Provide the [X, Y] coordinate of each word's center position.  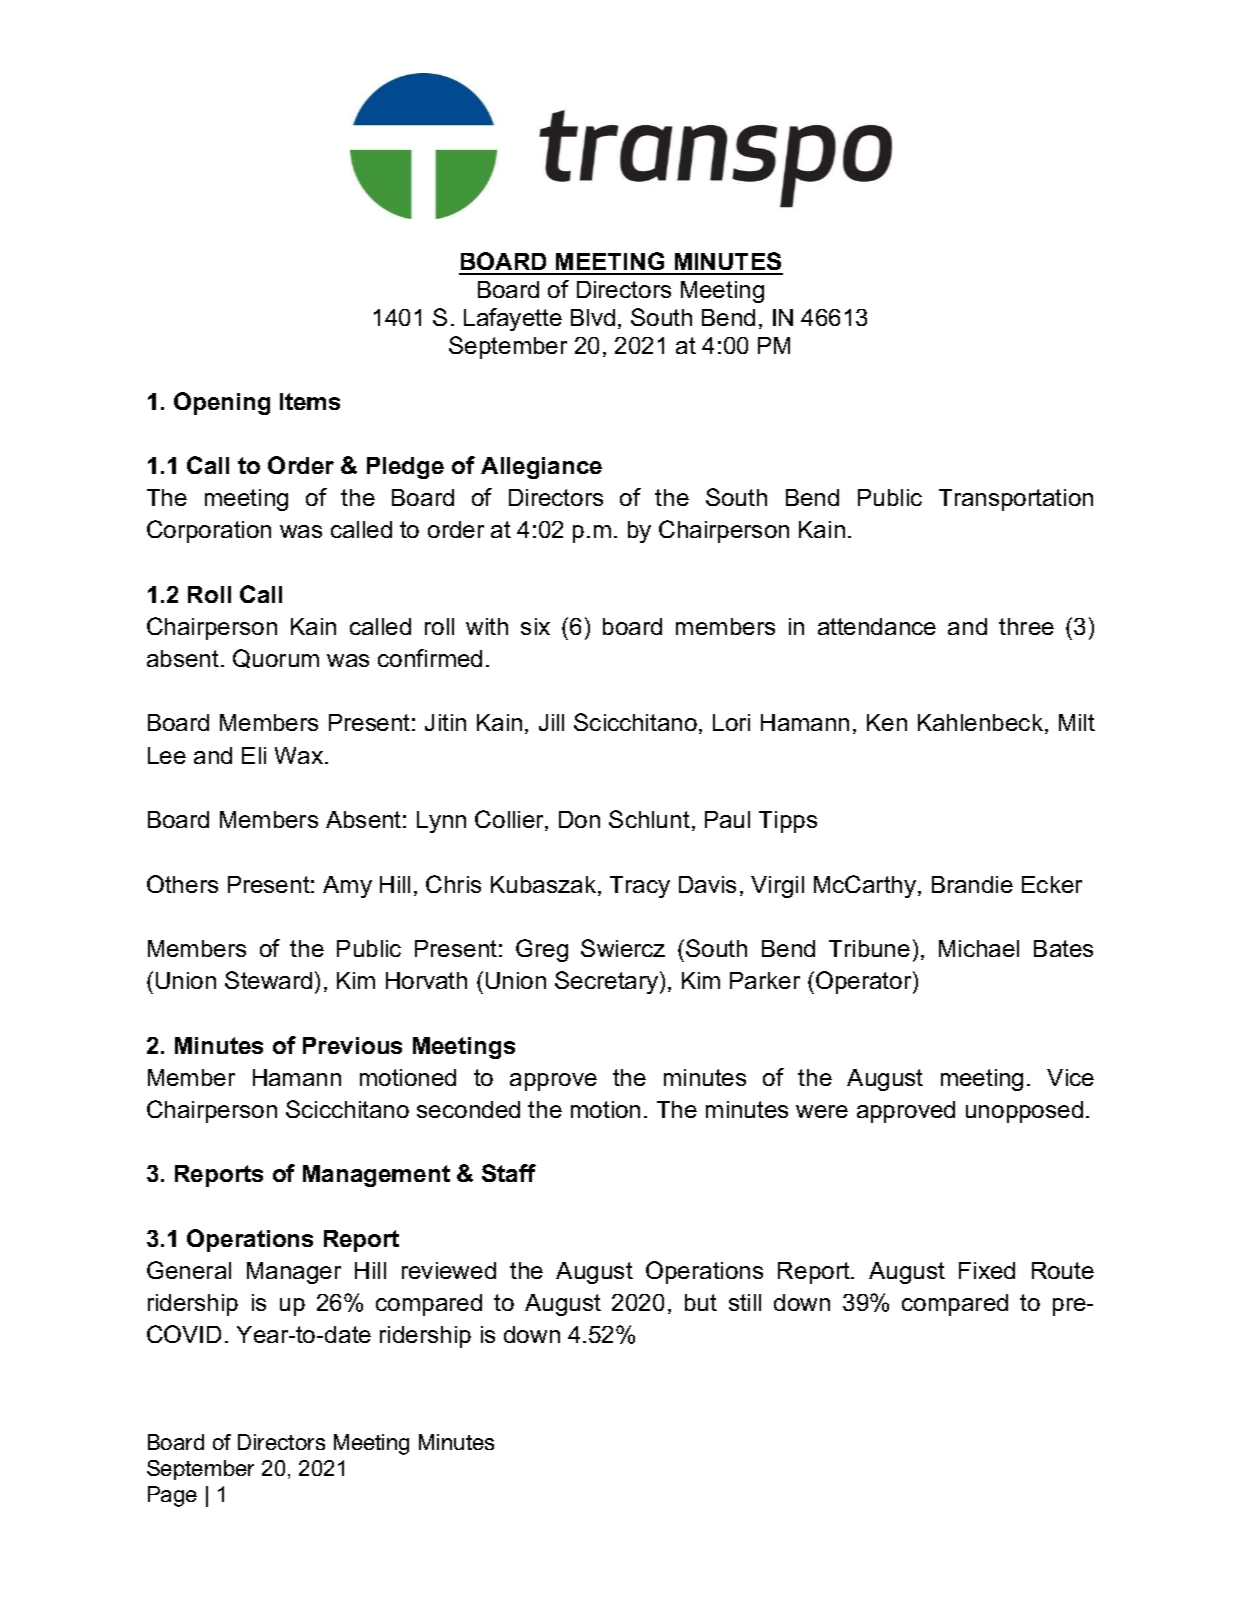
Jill [551, 722]
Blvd [593, 317]
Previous [352, 1045]
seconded [468, 1109]
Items [310, 401]
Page [172, 1496]
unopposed [1024, 1112]
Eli [254, 755]
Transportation [1016, 500]
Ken [887, 722]
